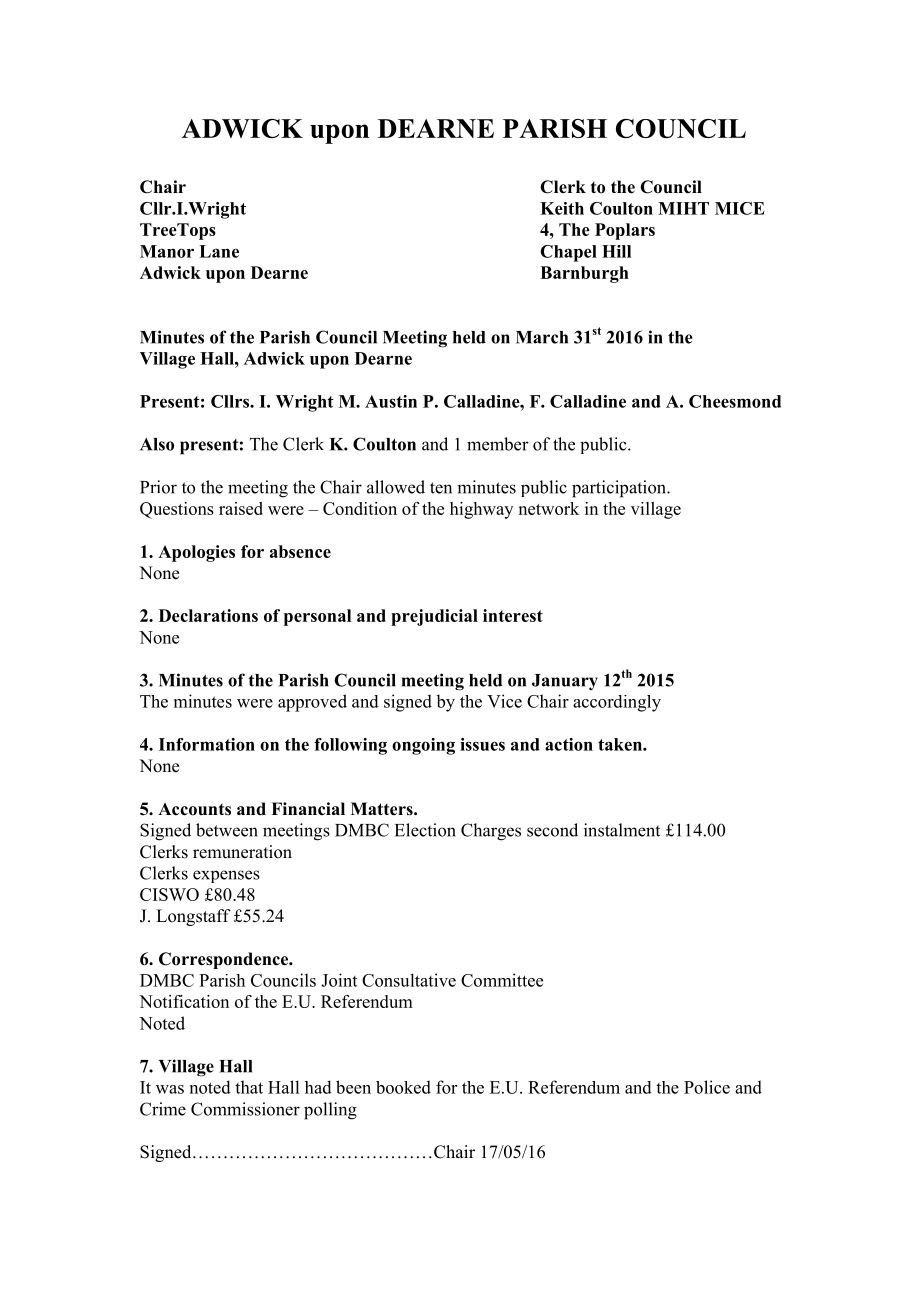 This screenshot has height=1308, width=924. Describe the element at coordinates (620, 489) in the screenshot. I see `participation` at that location.
